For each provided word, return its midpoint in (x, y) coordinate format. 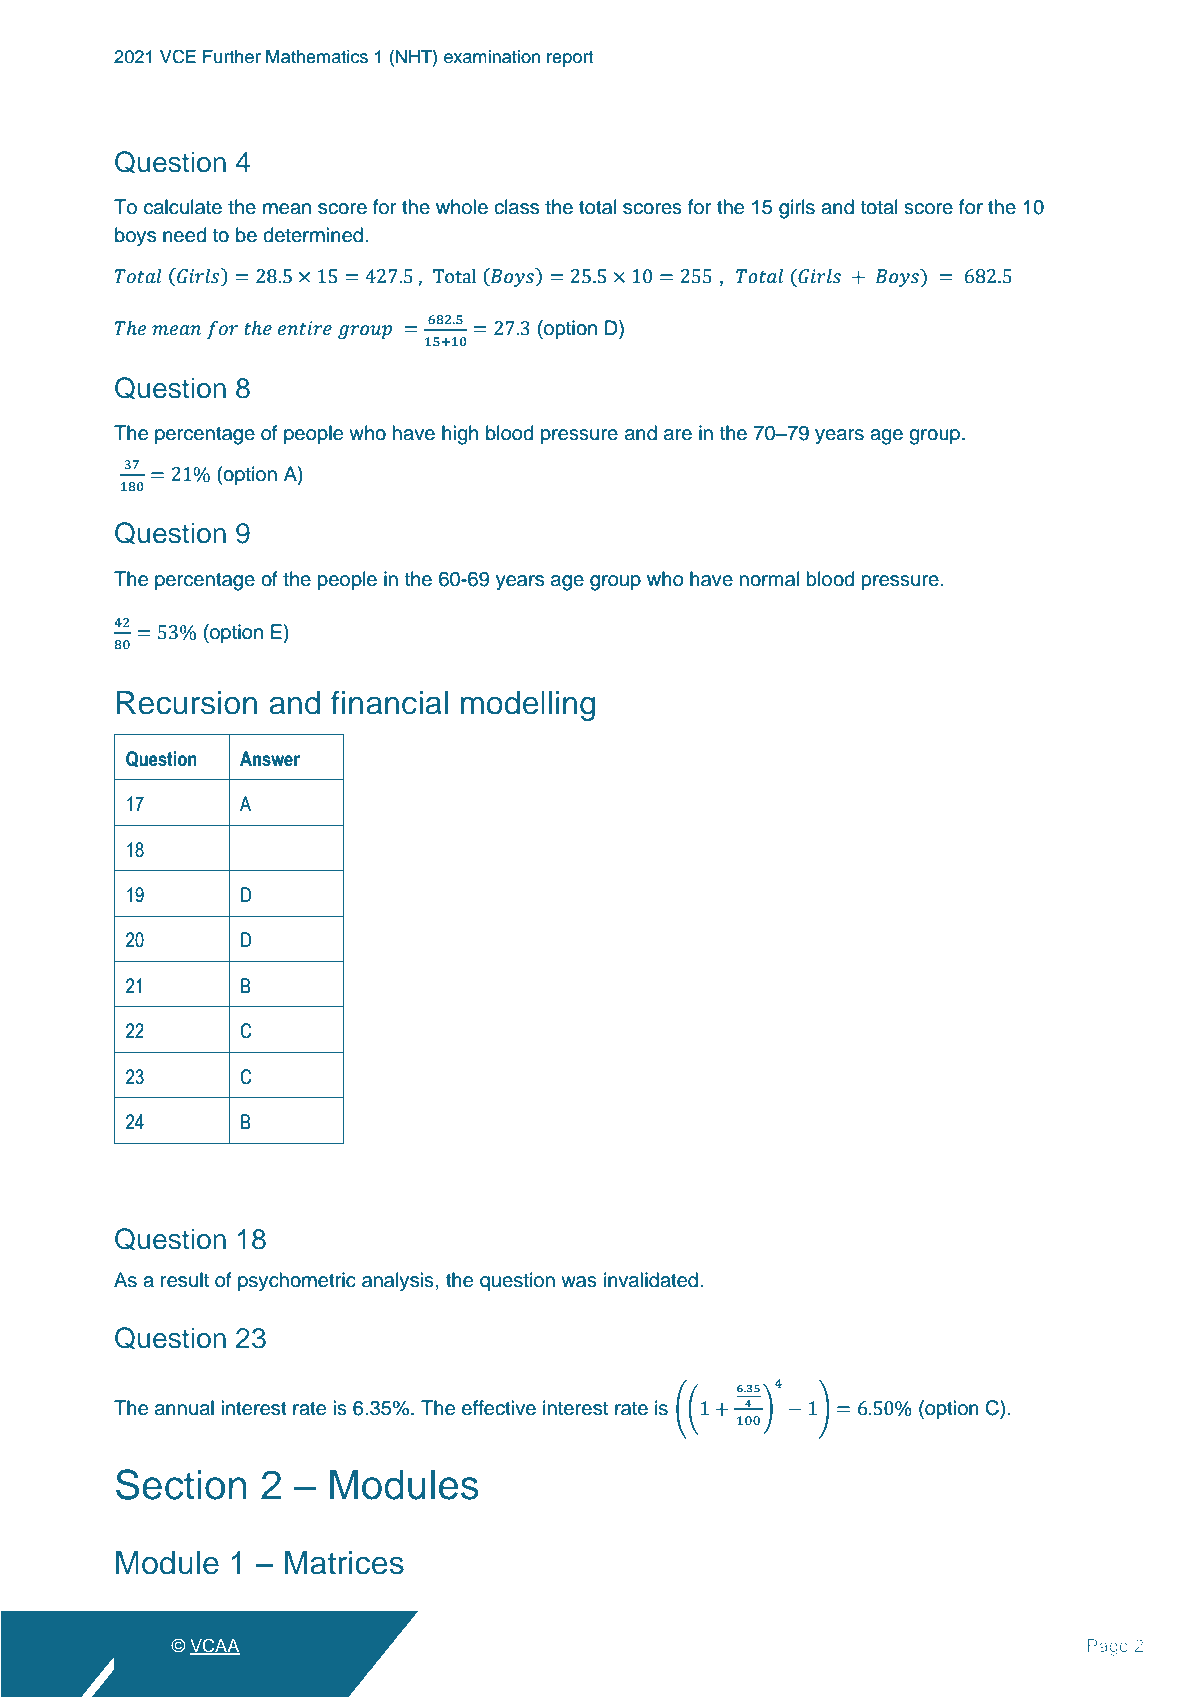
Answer (270, 759)
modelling (528, 706)
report (570, 59)
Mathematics (317, 57)
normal (770, 579)
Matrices (344, 1563)
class (516, 207)
